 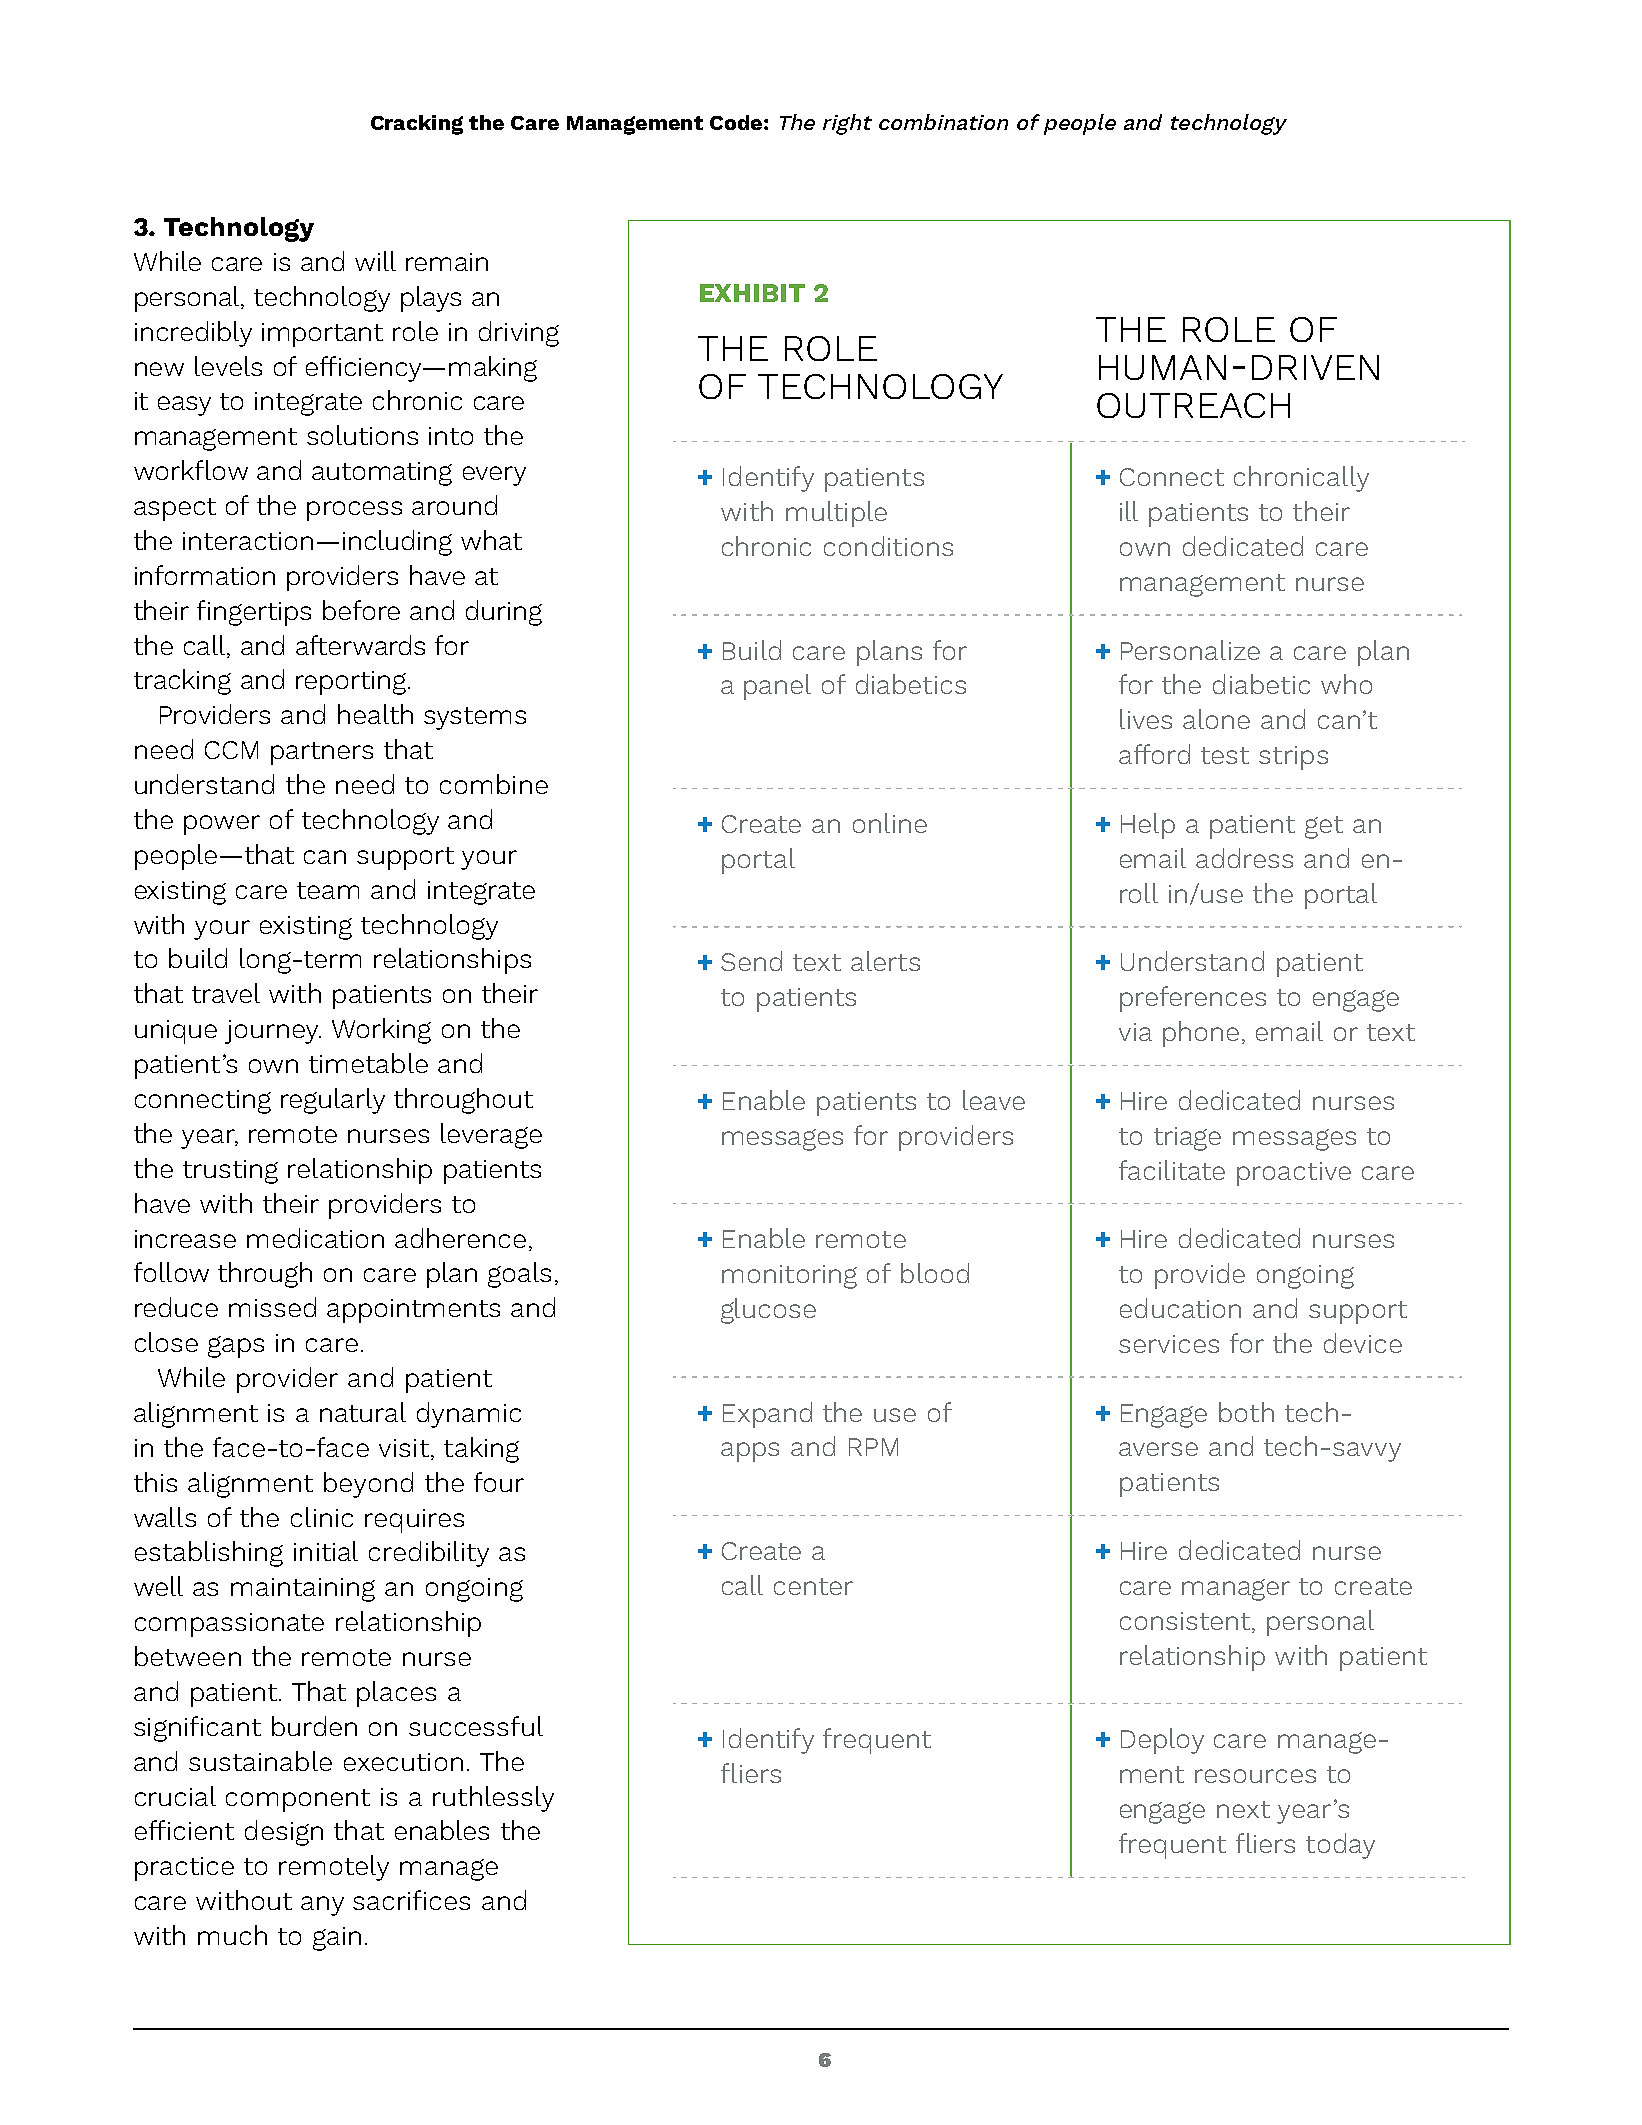 I want to click on Code, so click(x=736, y=122).
